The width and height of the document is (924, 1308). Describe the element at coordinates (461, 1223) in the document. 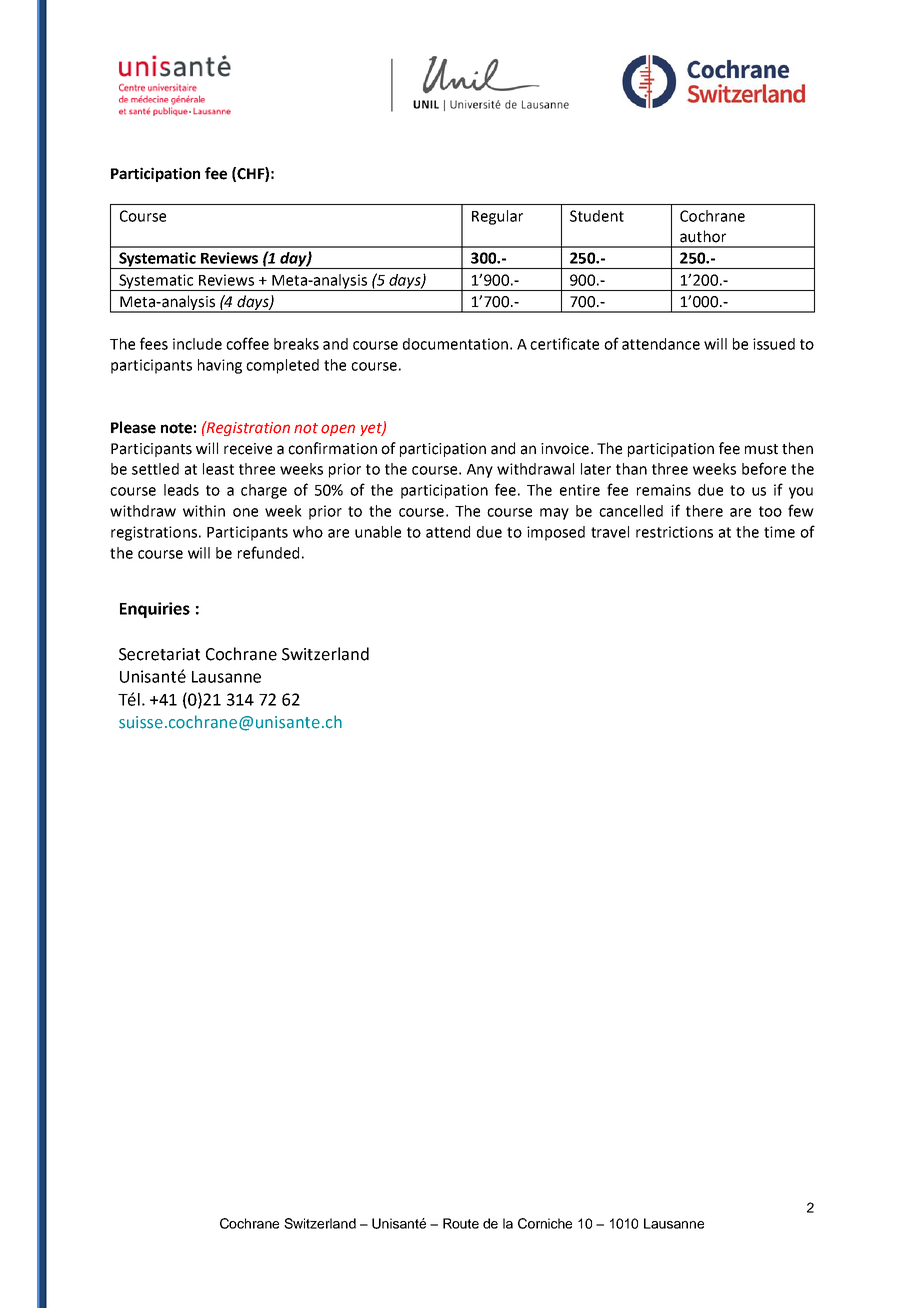

I see `Route` at that location.
